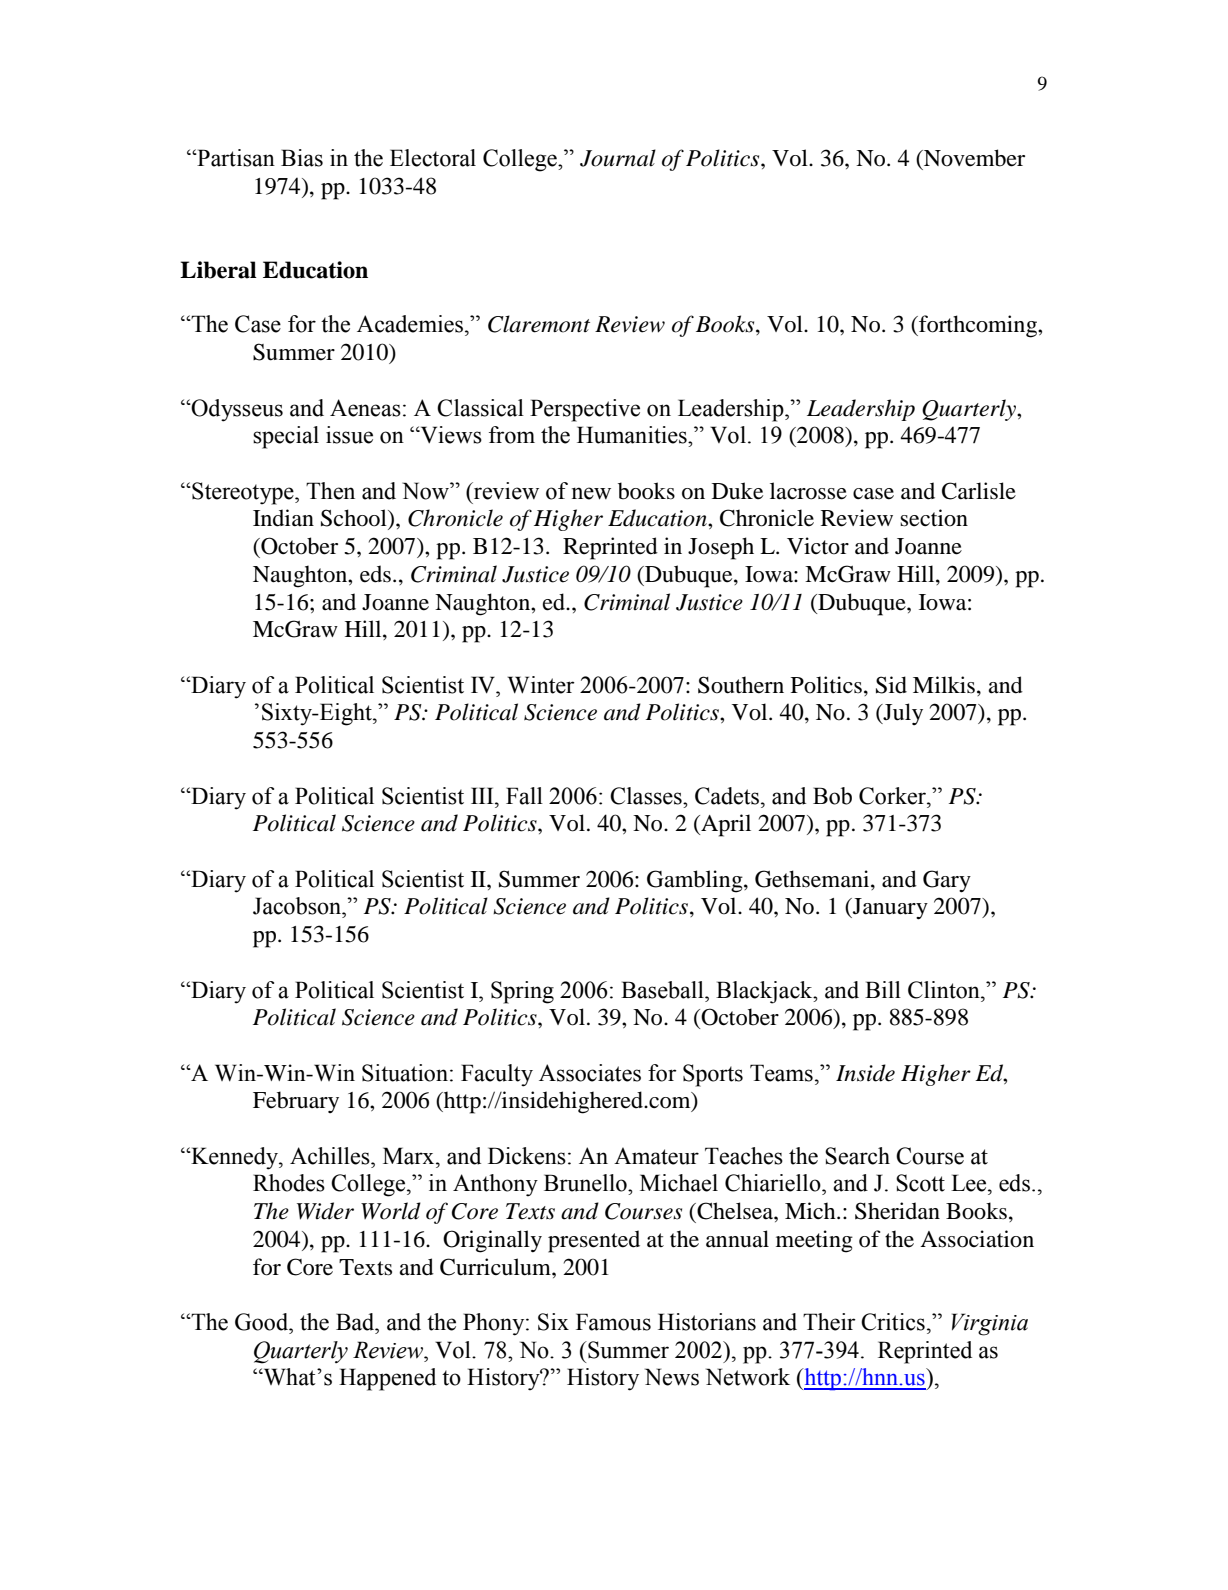 Image resolution: width=1228 pixels, height=1590 pixels. What do you see at coordinates (613, 1322) in the document?
I see `Famous` at bounding box center [613, 1322].
